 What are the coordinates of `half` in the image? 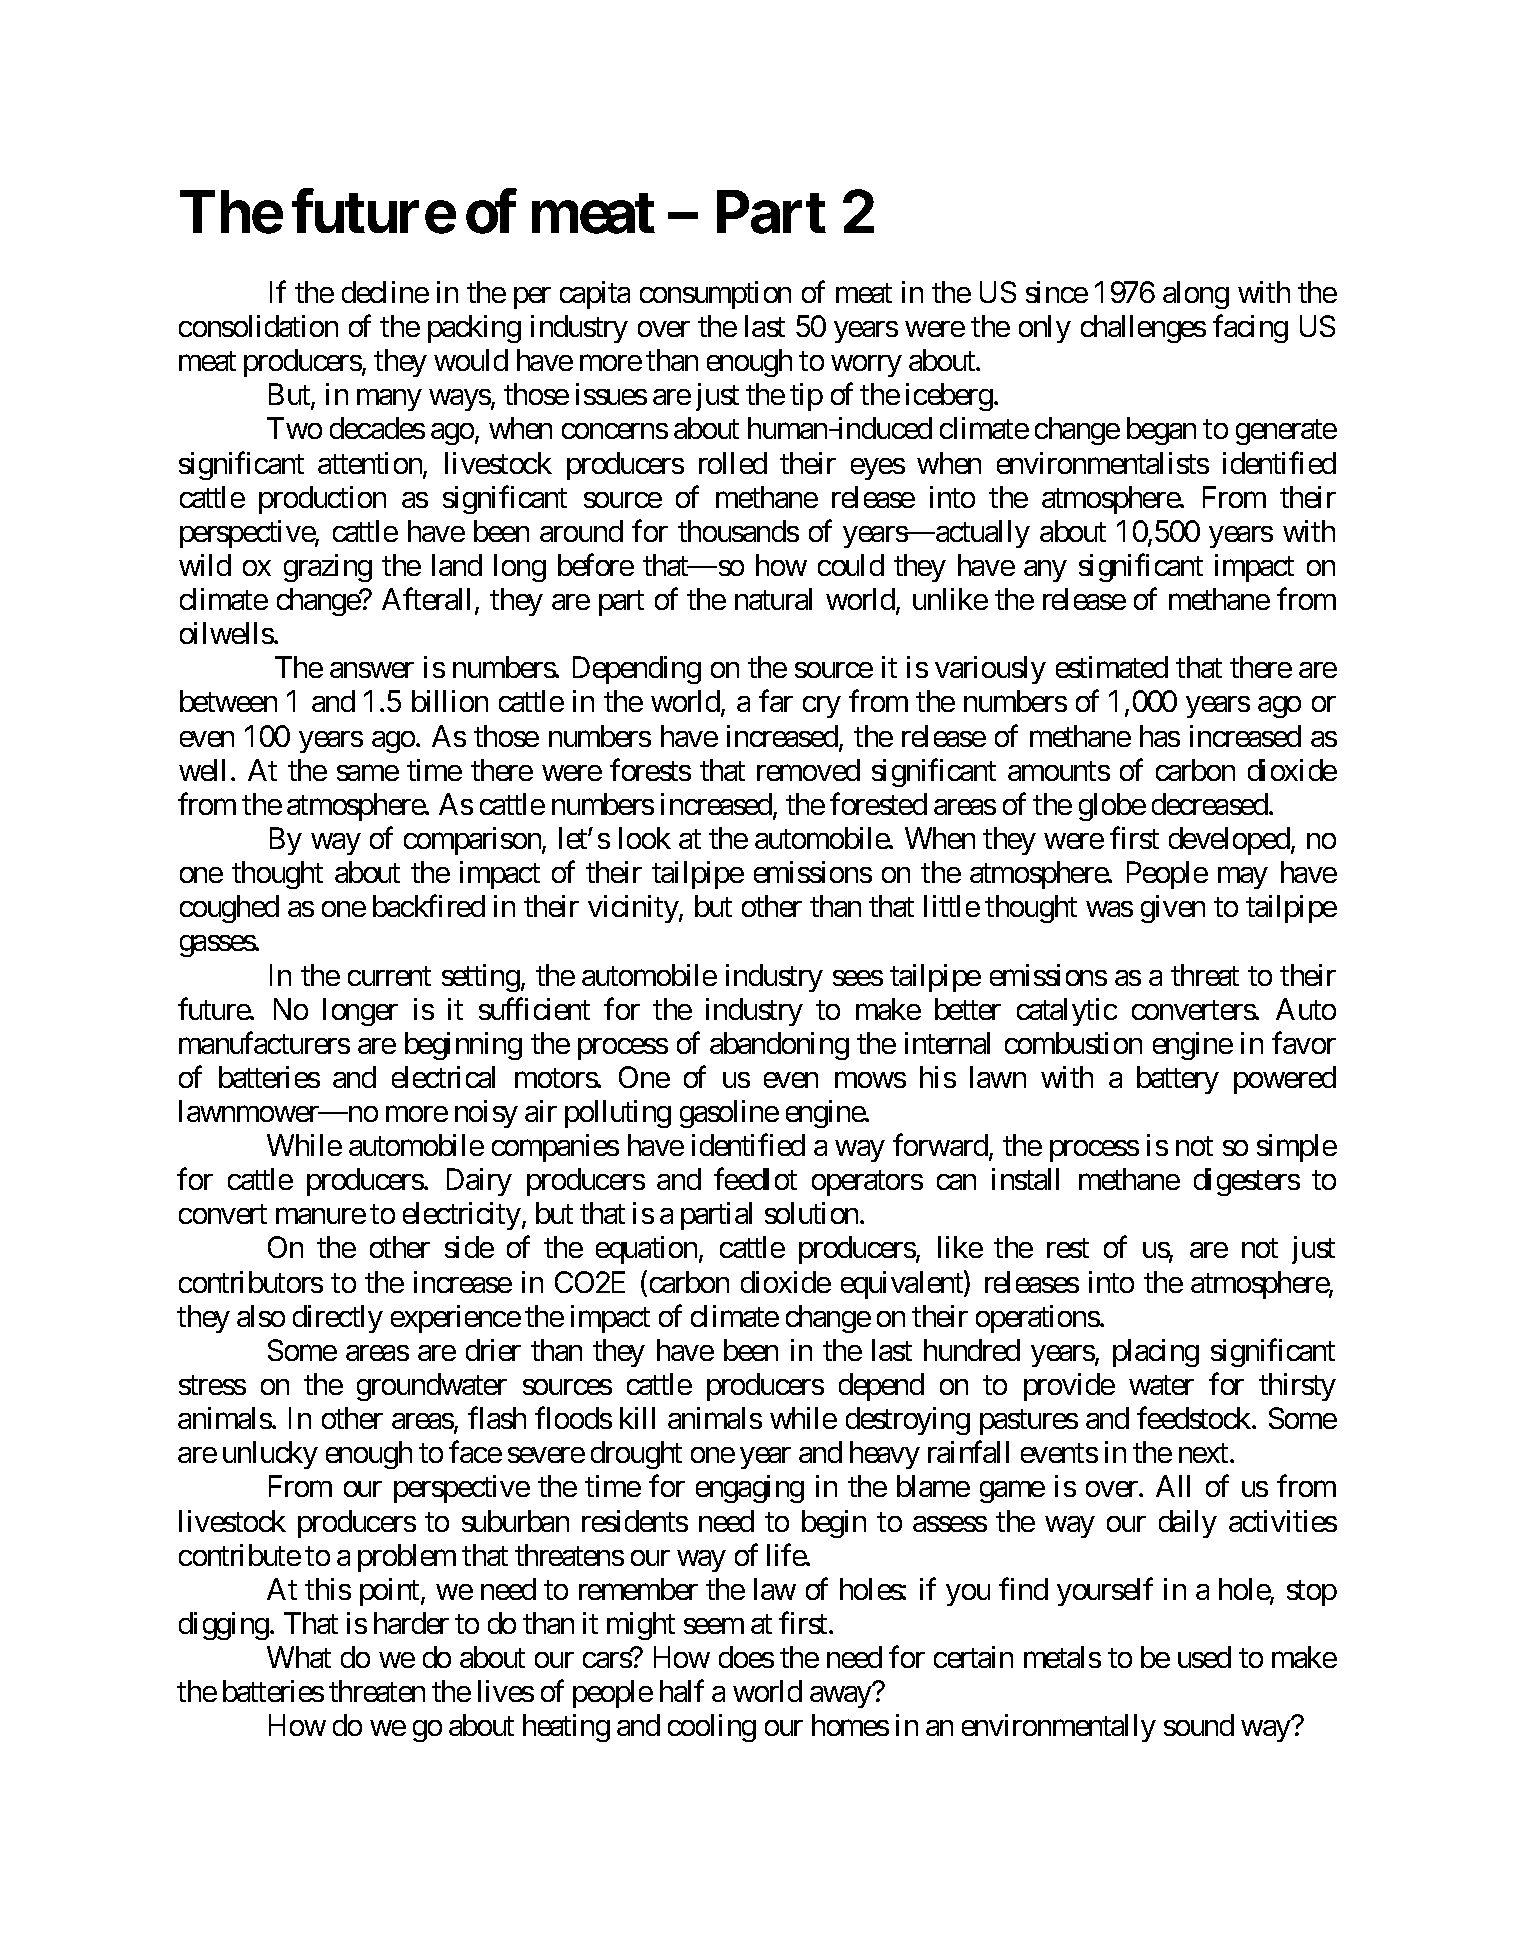 It's located at (682, 1691).
